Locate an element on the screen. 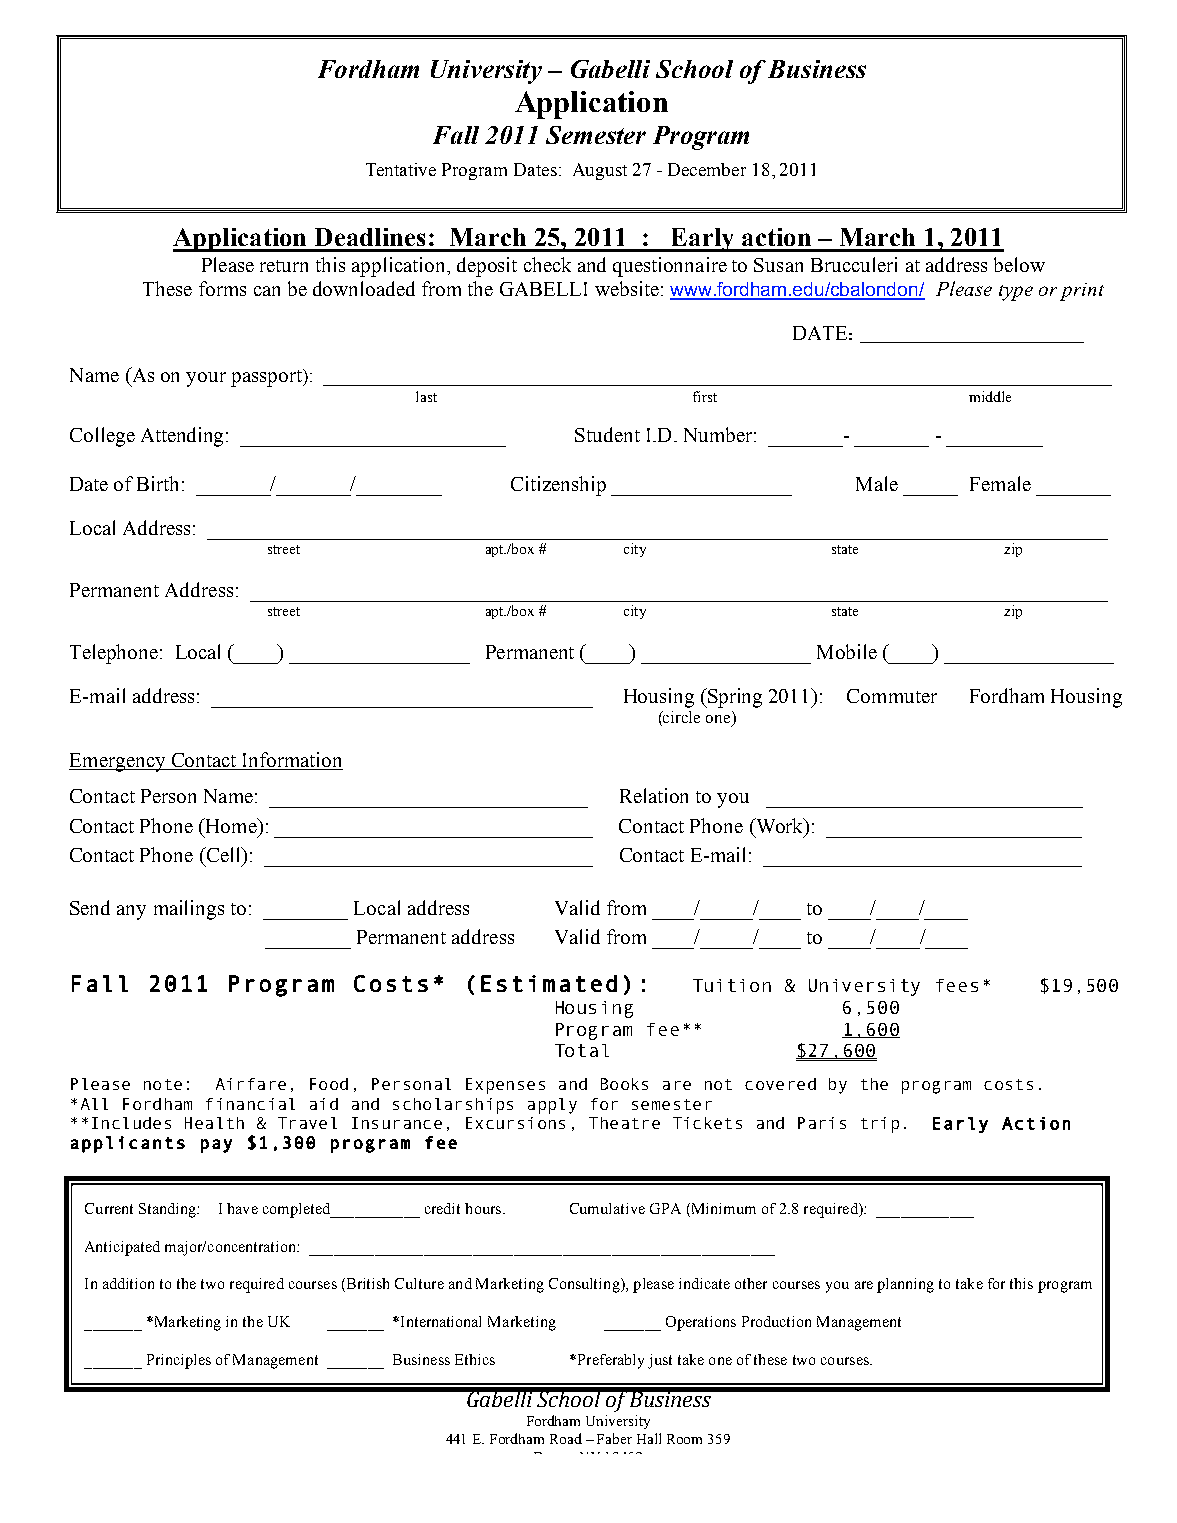  Citizenship is located at coordinates (558, 486).
